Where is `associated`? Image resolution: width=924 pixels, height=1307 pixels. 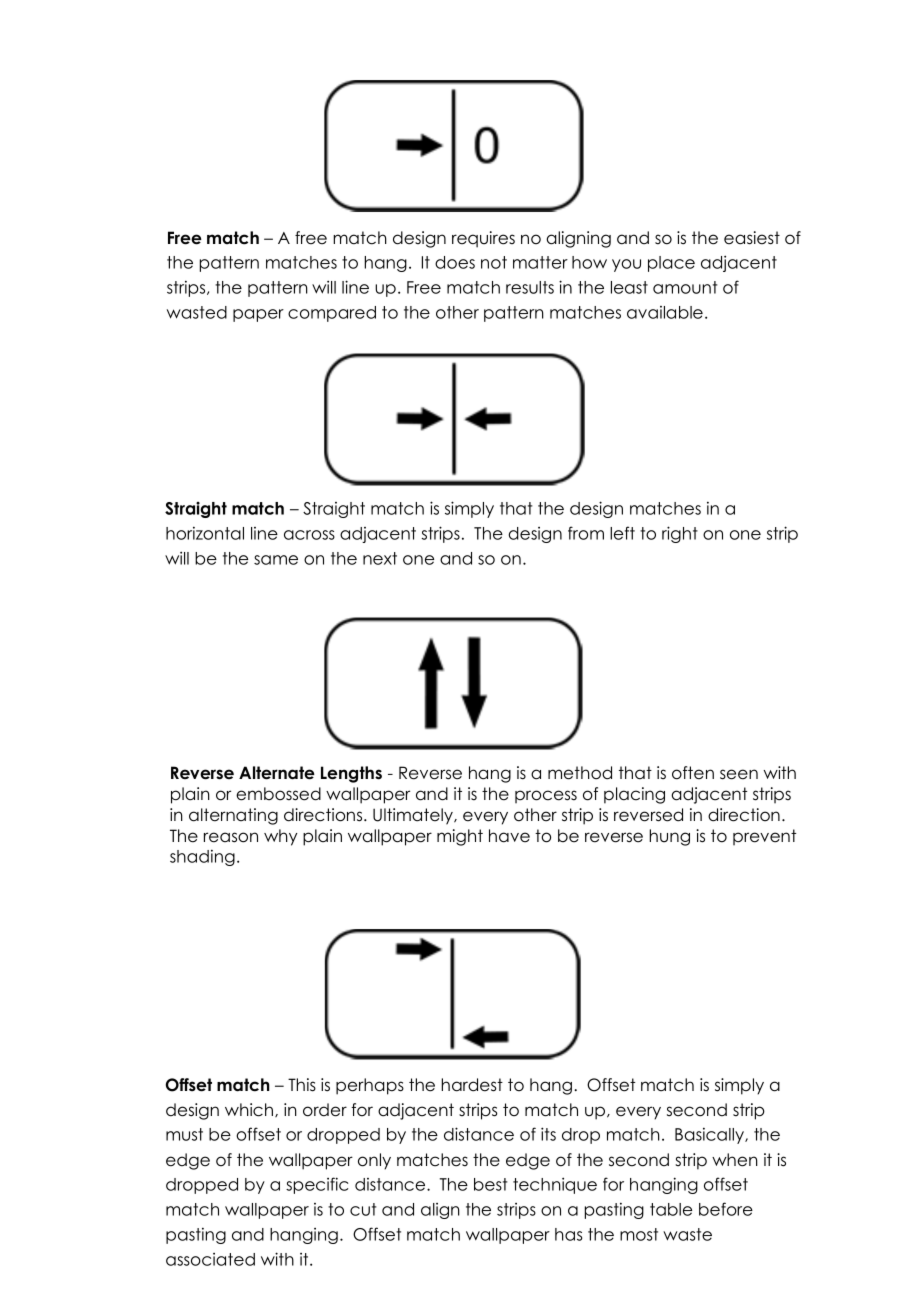 associated is located at coordinates (210, 1259).
